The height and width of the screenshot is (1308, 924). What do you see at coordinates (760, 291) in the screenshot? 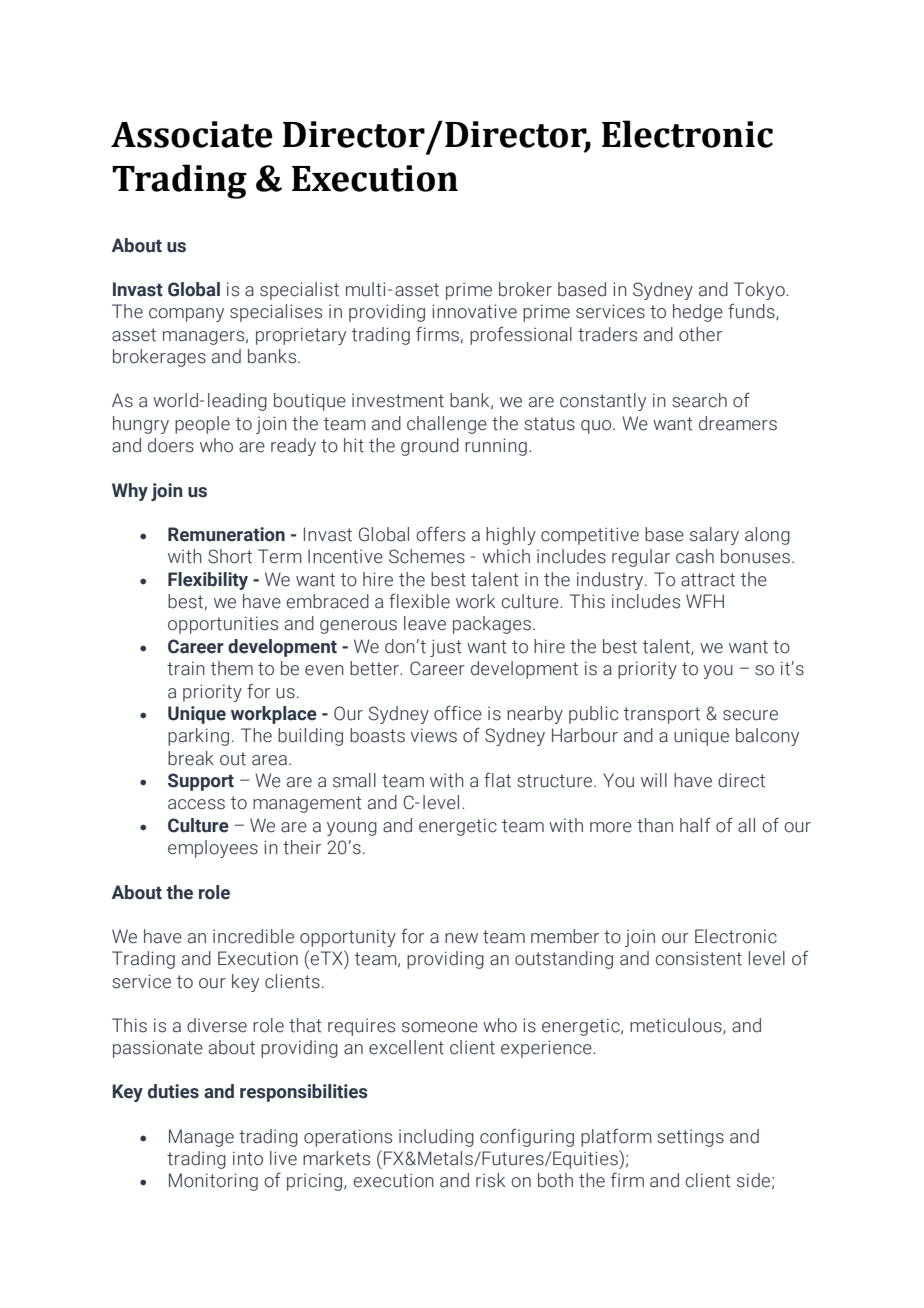
I see `Tokyo` at bounding box center [760, 291].
